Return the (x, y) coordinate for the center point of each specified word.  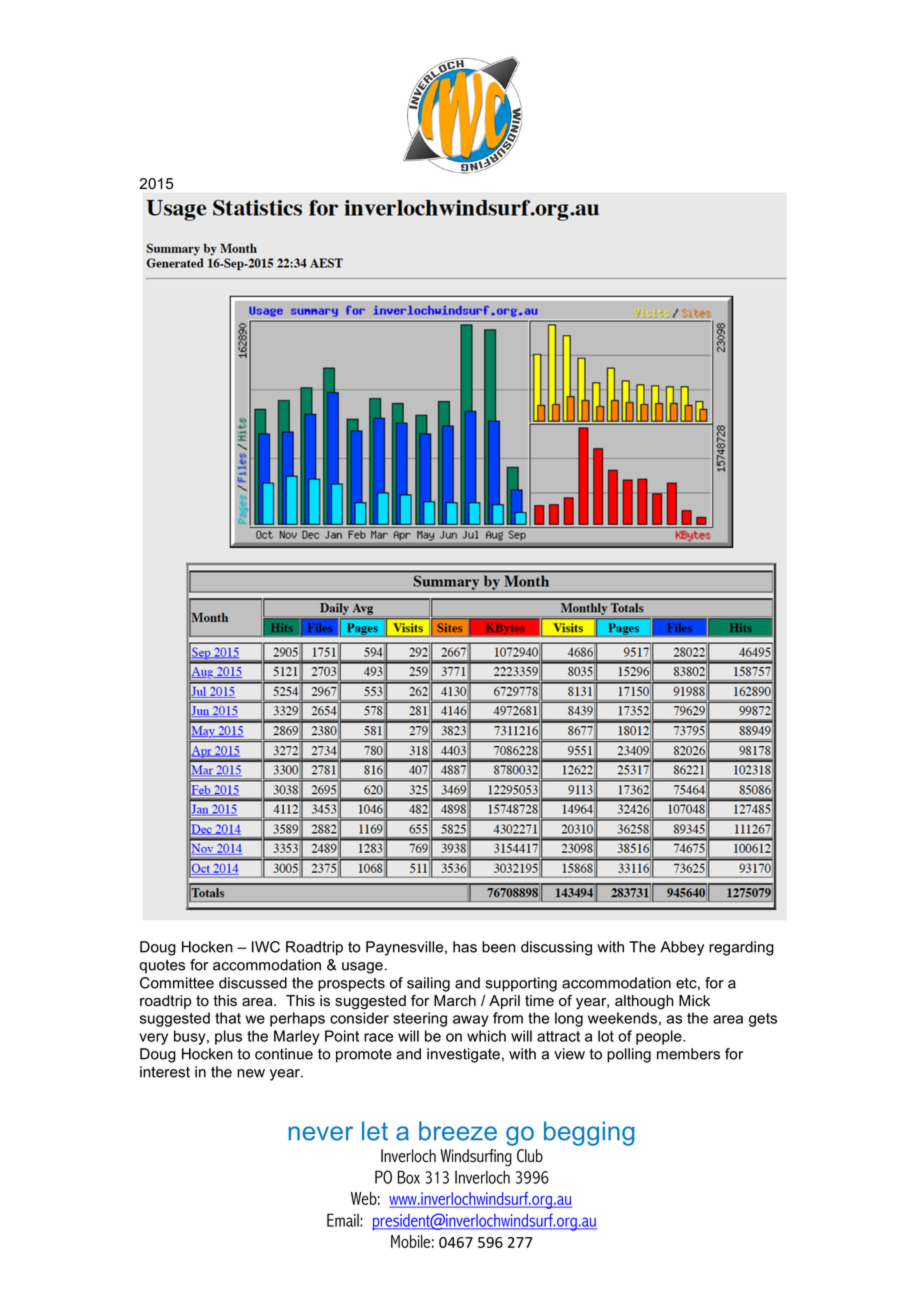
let (375, 1131)
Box (409, 1177)
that (228, 1018)
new (251, 1073)
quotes (162, 967)
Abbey (682, 948)
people (660, 1037)
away (471, 1021)
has (465, 947)
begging (589, 1133)
